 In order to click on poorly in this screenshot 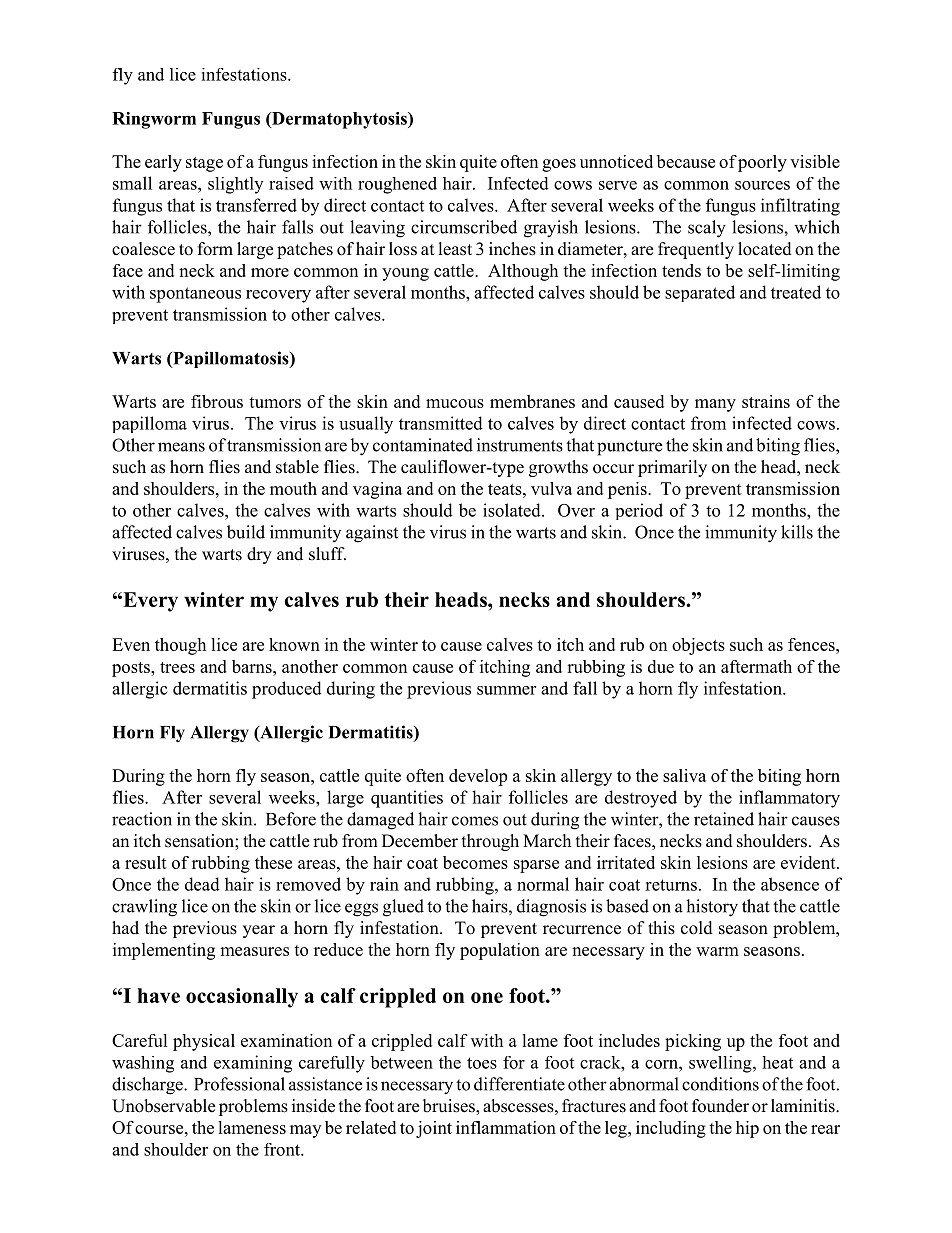, I will do `click(762, 163)`.
